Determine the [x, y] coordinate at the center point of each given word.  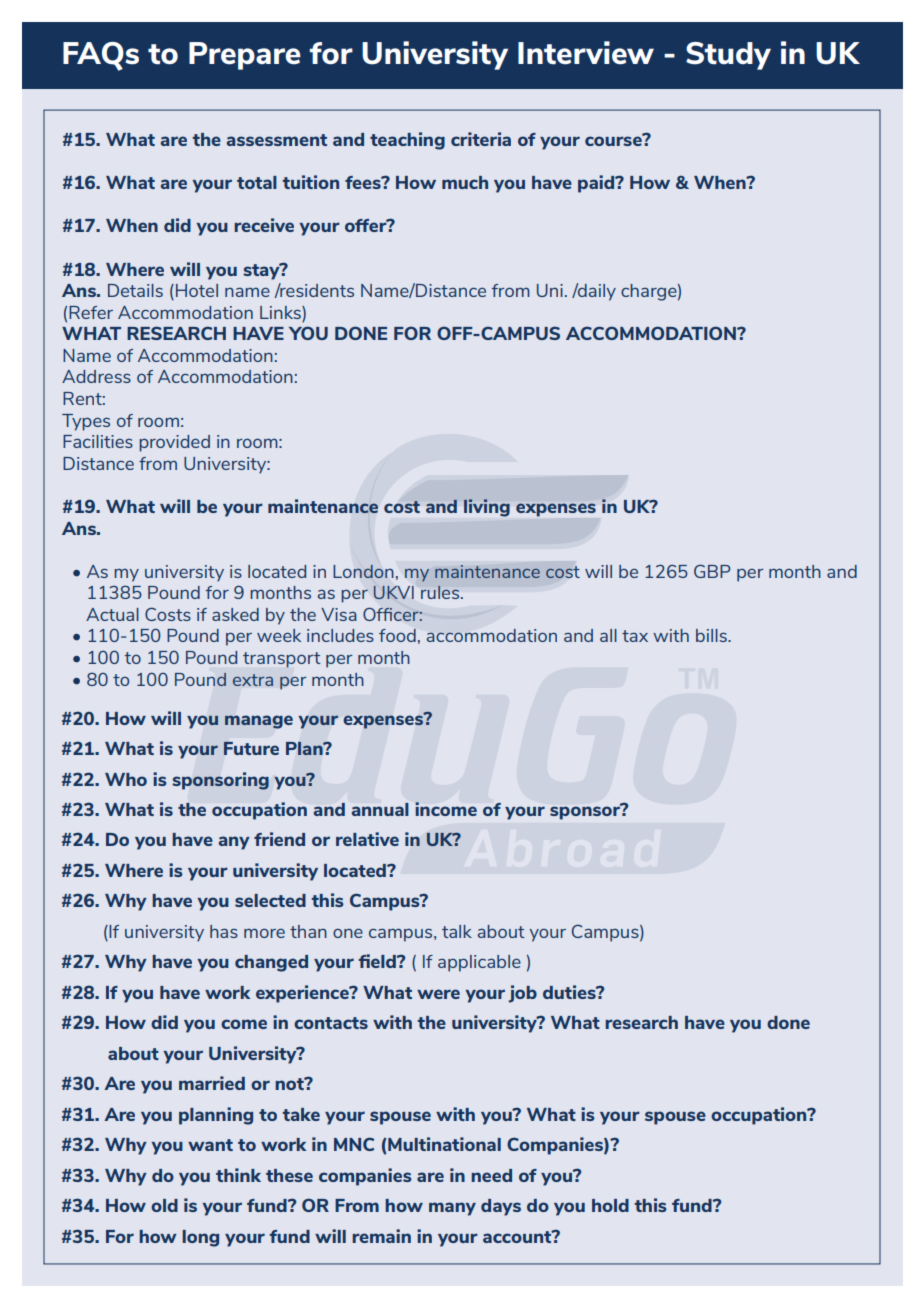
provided [174, 443]
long [200, 1238]
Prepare [245, 56]
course [614, 140]
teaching [407, 141]
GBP [712, 571]
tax [635, 636]
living [487, 508]
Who [126, 779]
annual [380, 809]
